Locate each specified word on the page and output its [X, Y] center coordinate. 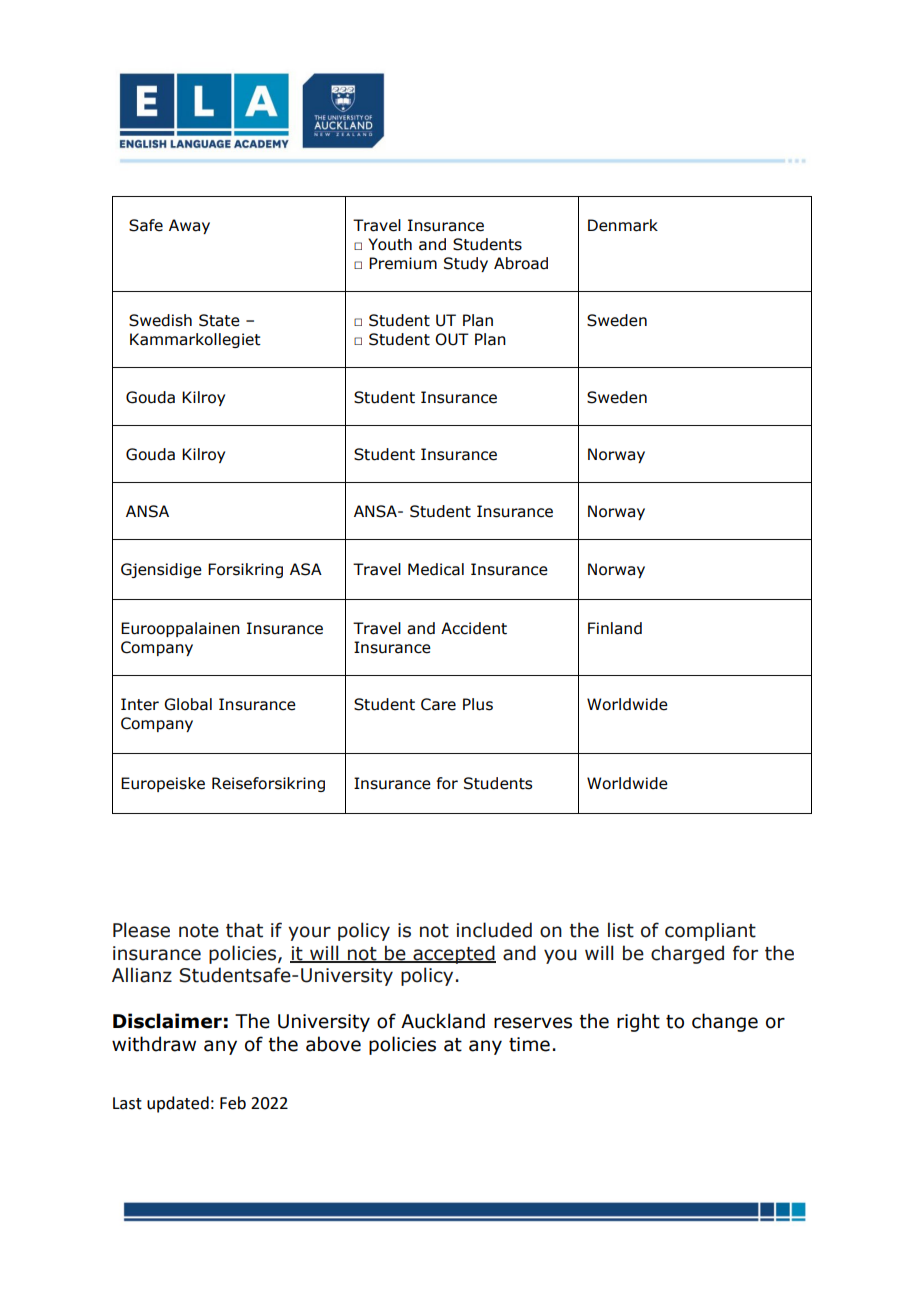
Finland [615, 628]
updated [178, 1104]
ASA [306, 569]
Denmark [623, 225]
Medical [436, 569]
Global [188, 704]
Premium [403, 263]
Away [189, 226]
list [621, 930]
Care [438, 704]
